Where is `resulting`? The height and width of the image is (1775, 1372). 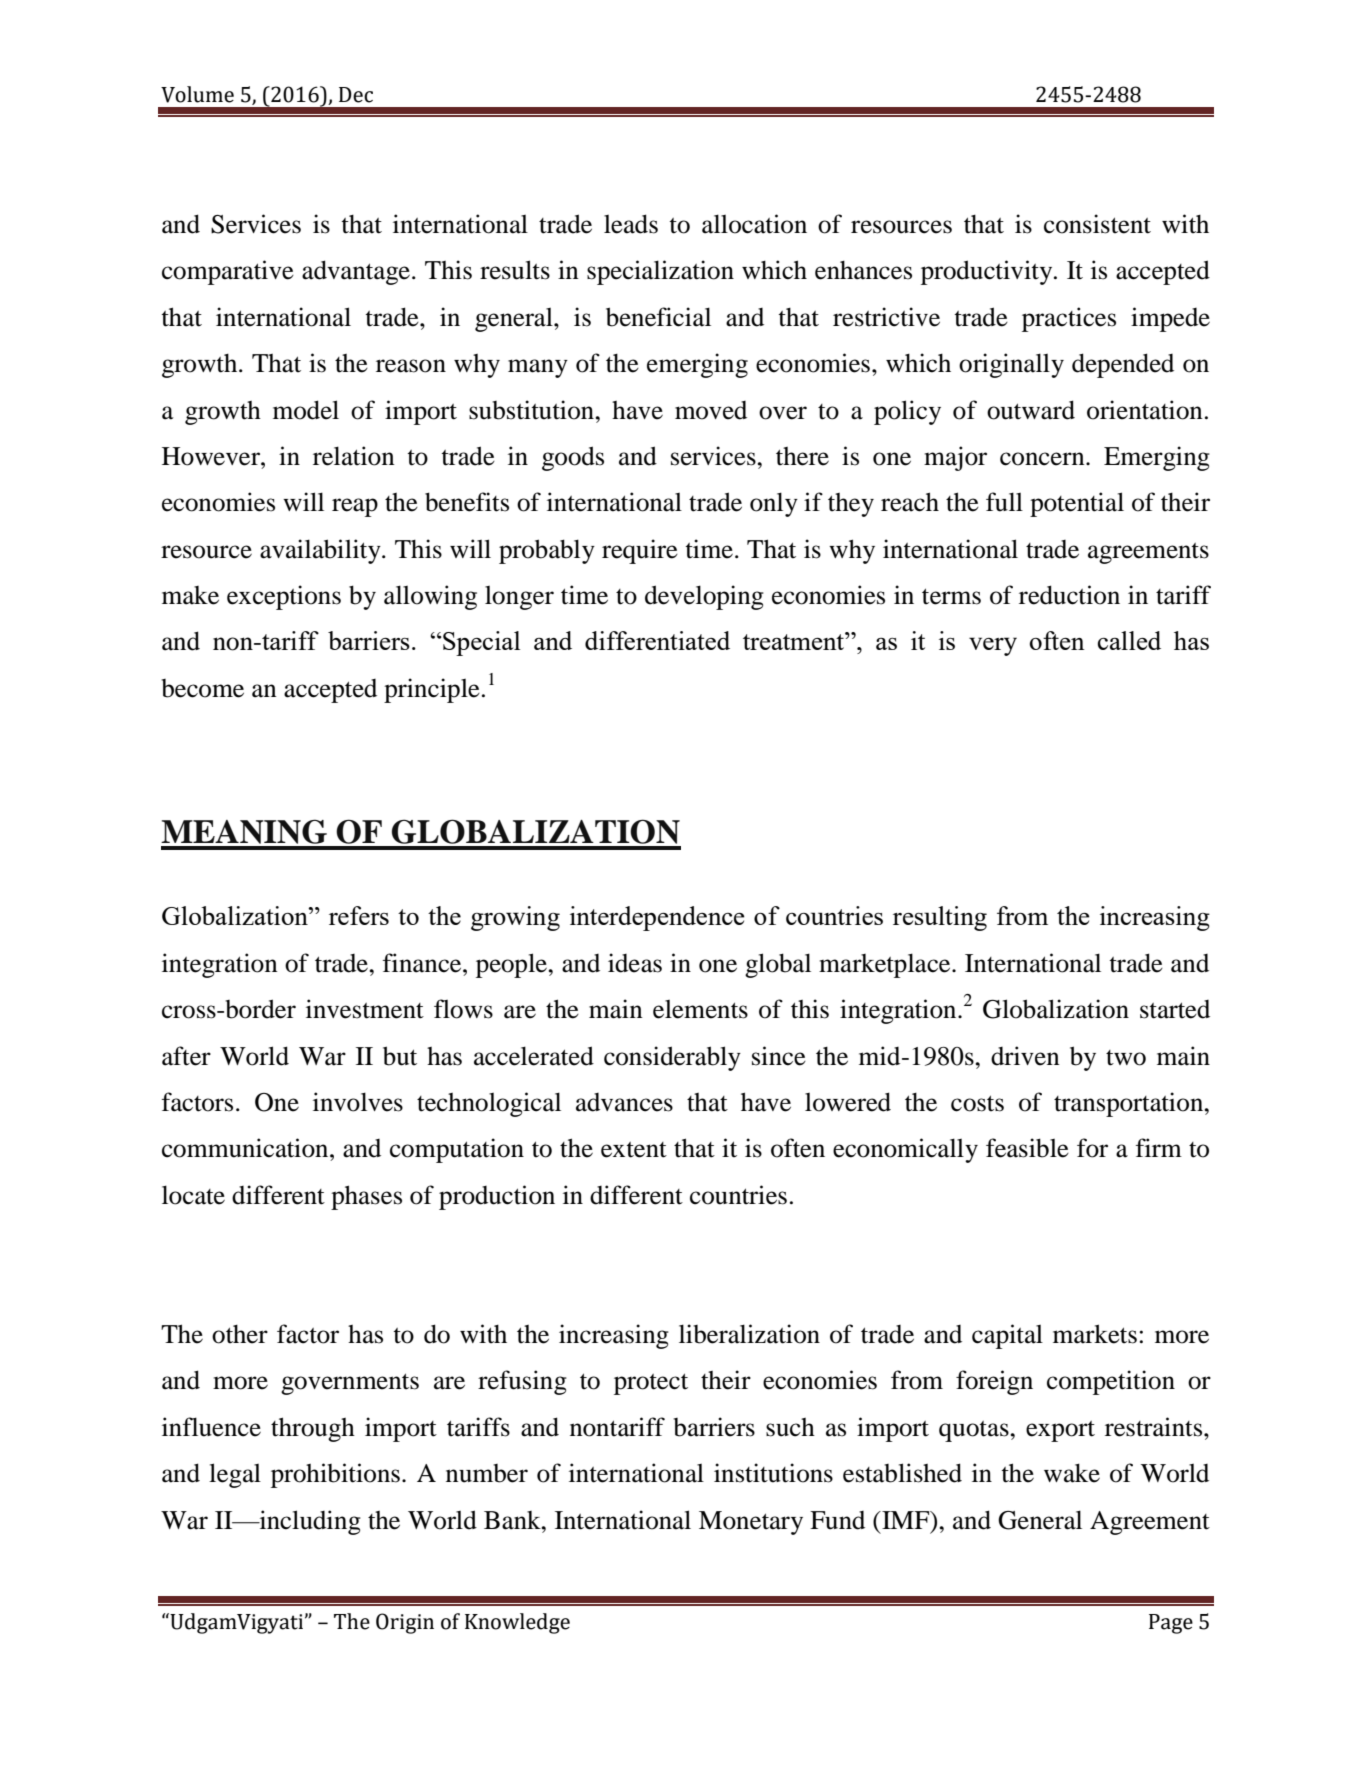
resulting is located at coordinates (940, 918).
